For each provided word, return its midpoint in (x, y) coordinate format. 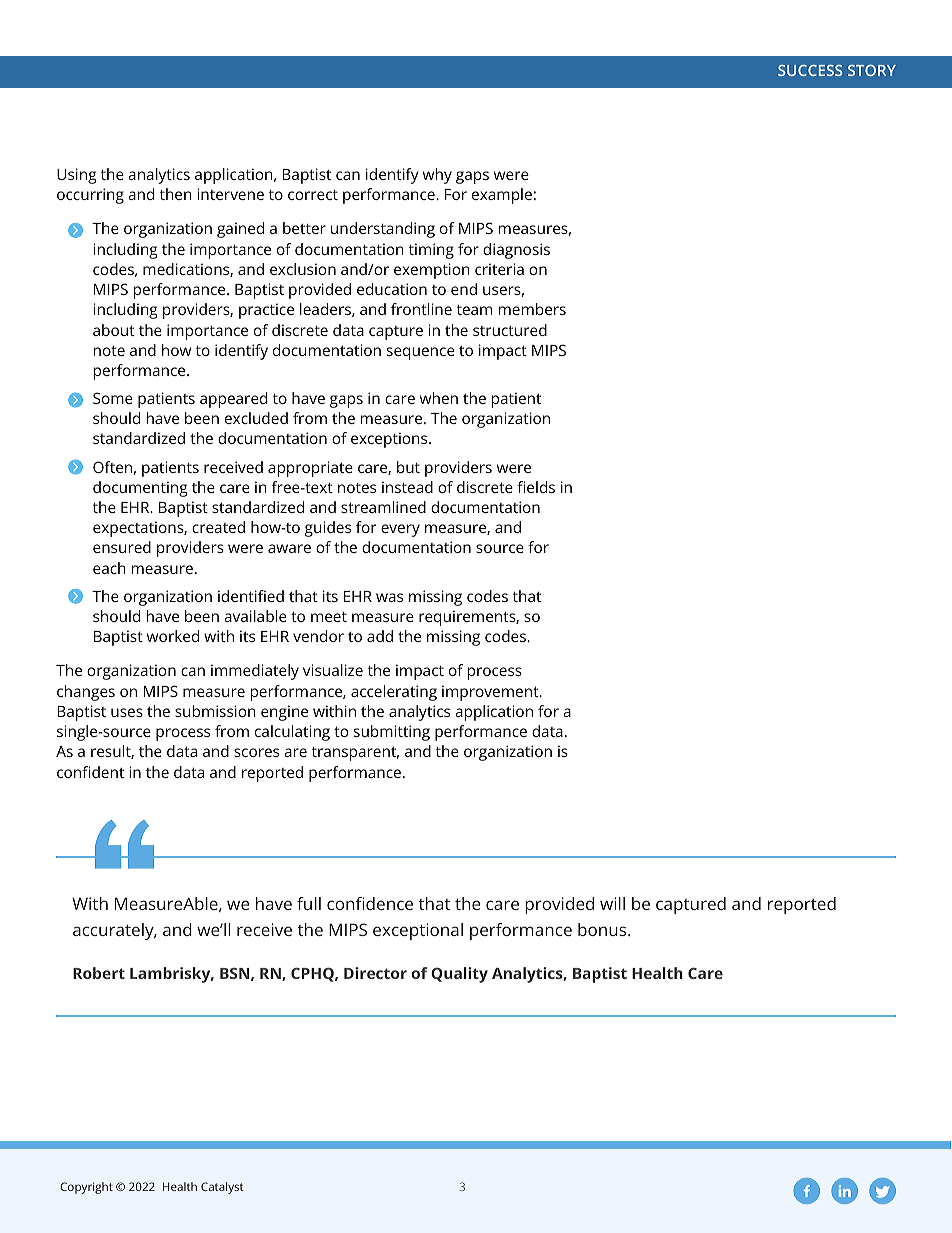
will (612, 903)
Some (113, 398)
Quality (459, 975)
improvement (491, 693)
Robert (99, 973)
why (437, 176)
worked (173, 636)
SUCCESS (810, 70)
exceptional (418, 931)
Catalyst (222, 1188)
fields (536, 487)
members (532, 309)
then (176, 194)
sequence (421, 353)
